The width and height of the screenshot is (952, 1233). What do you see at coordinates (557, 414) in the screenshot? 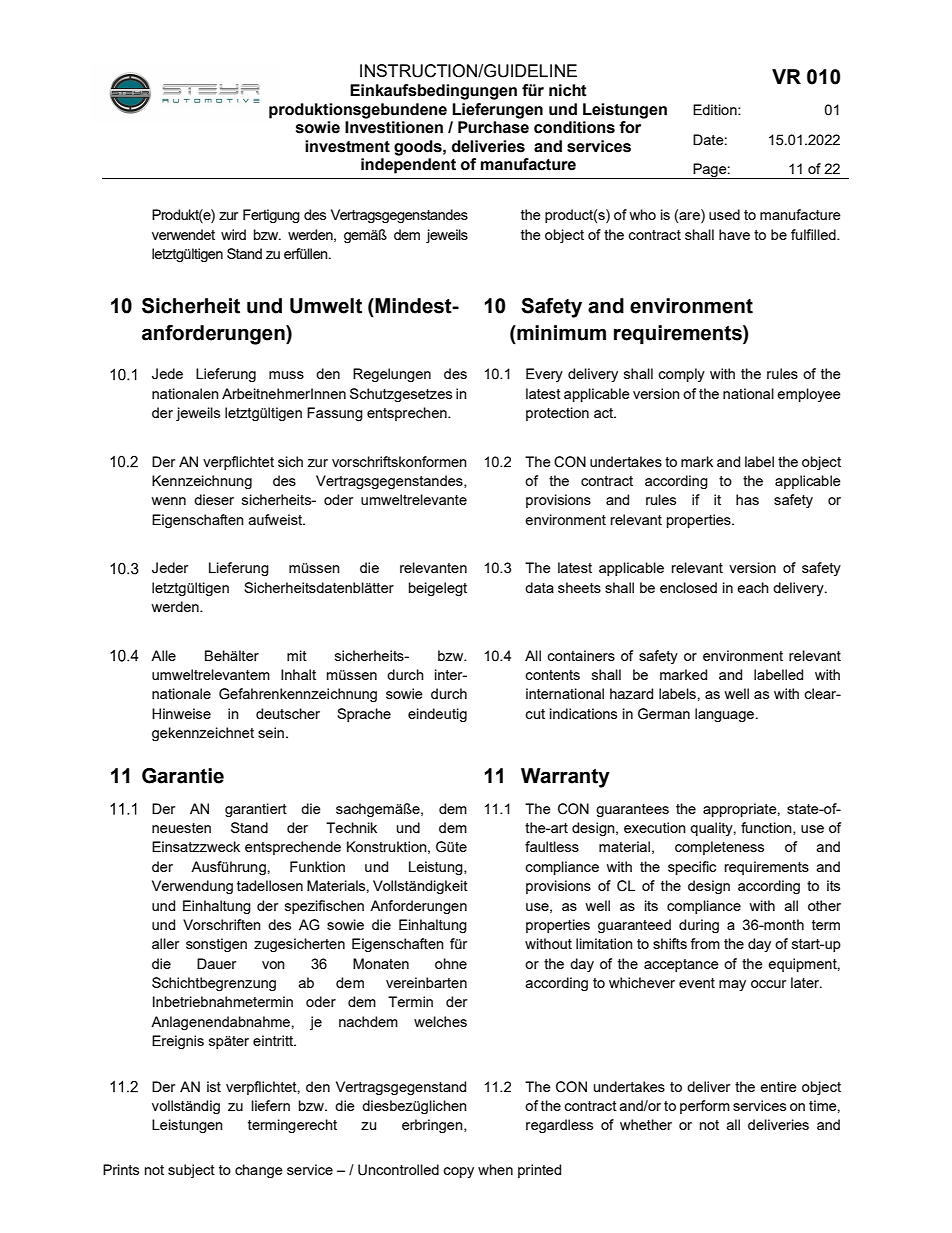
I see `protection` at bounding box center [557, 414].
